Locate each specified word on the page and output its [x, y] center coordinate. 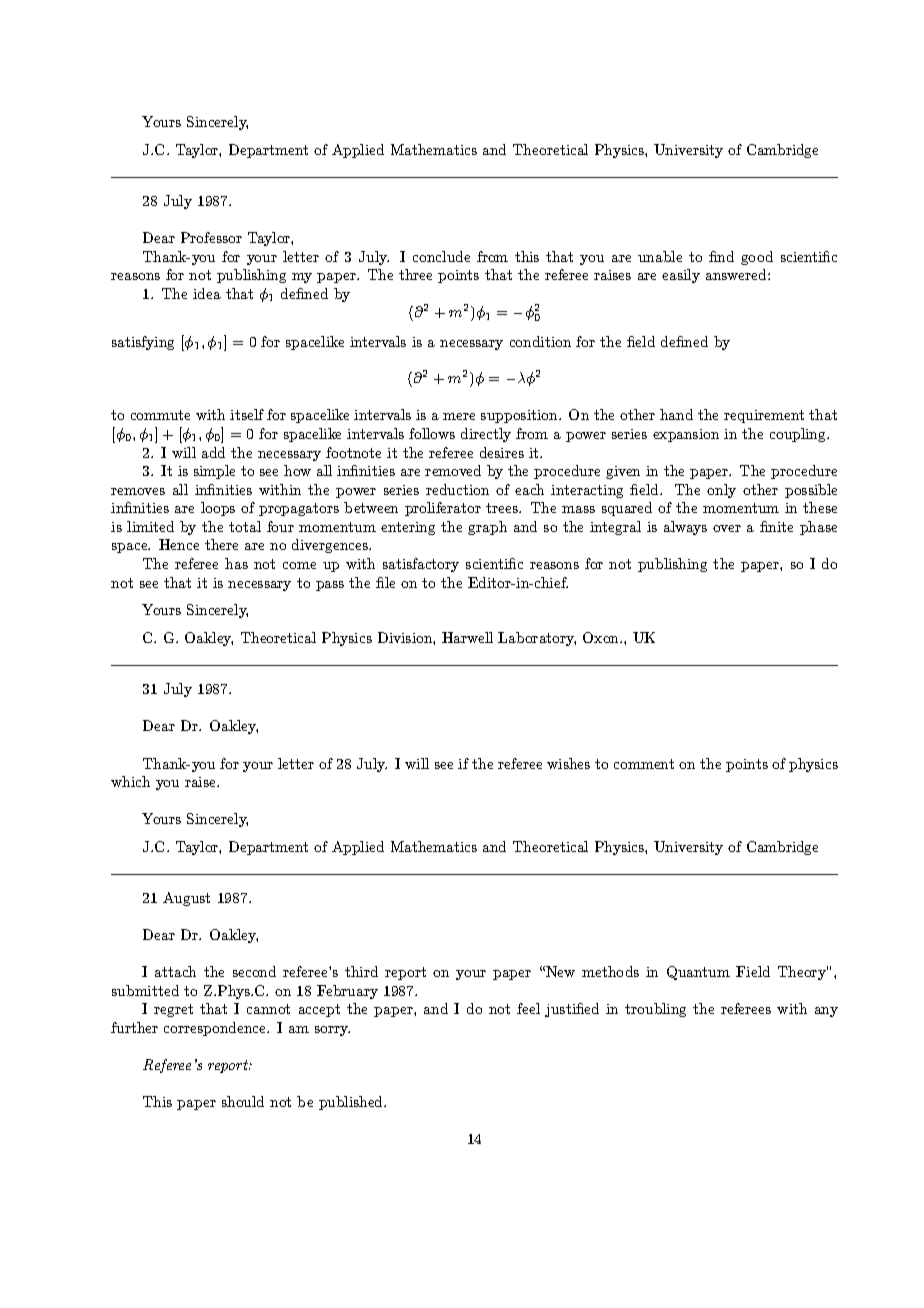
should [243, 1101]
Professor [211, 237]
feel [528, 1008]
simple [214, 472]
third [361, 971]
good [757, 258]
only [721, 491]
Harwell [467, 637]
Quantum [698, 973]
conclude [441, 256]
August [186, 899]
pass [330, 586]
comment [644, 764]
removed [453, 470]
